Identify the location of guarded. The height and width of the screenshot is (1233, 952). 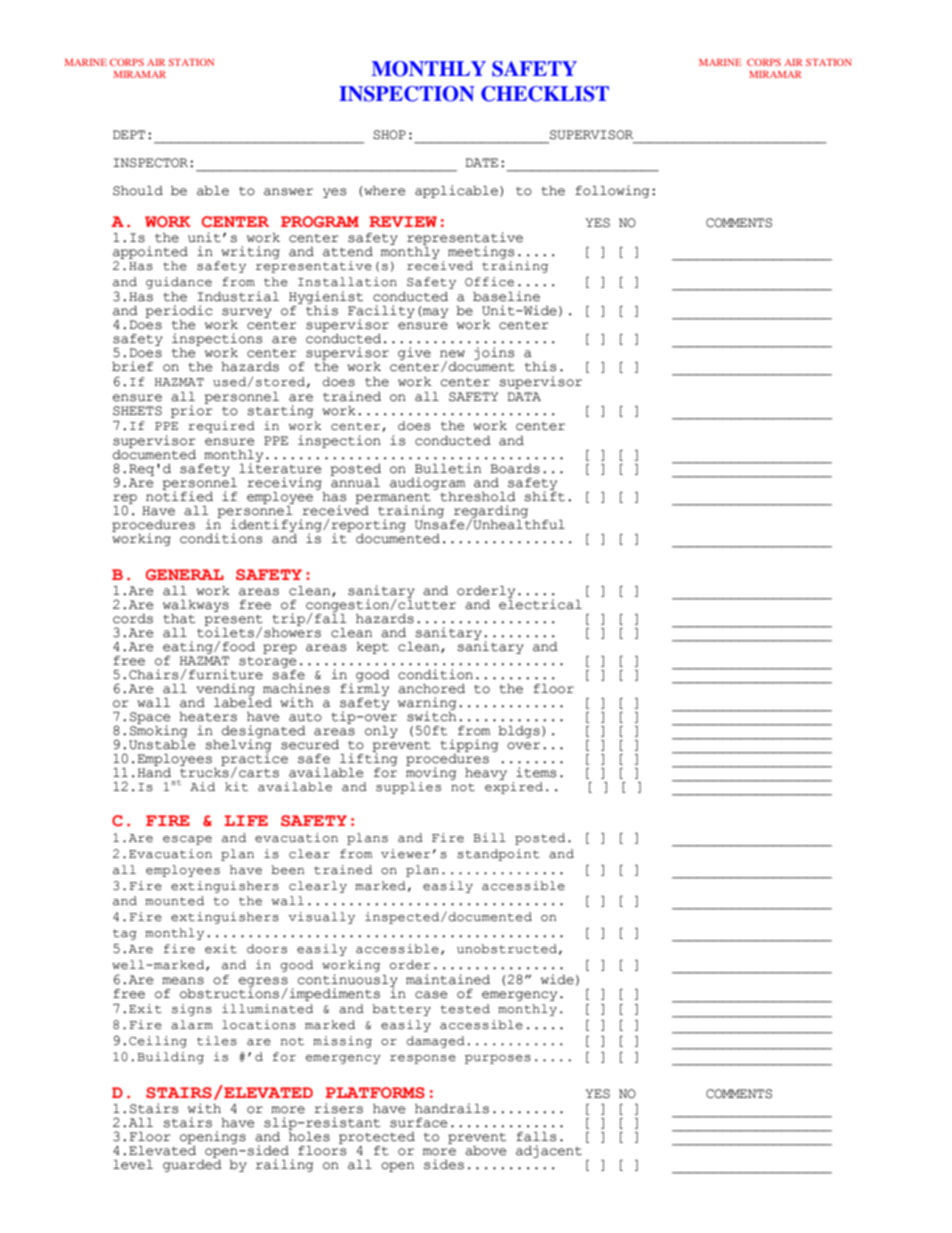
(192, 1166).
